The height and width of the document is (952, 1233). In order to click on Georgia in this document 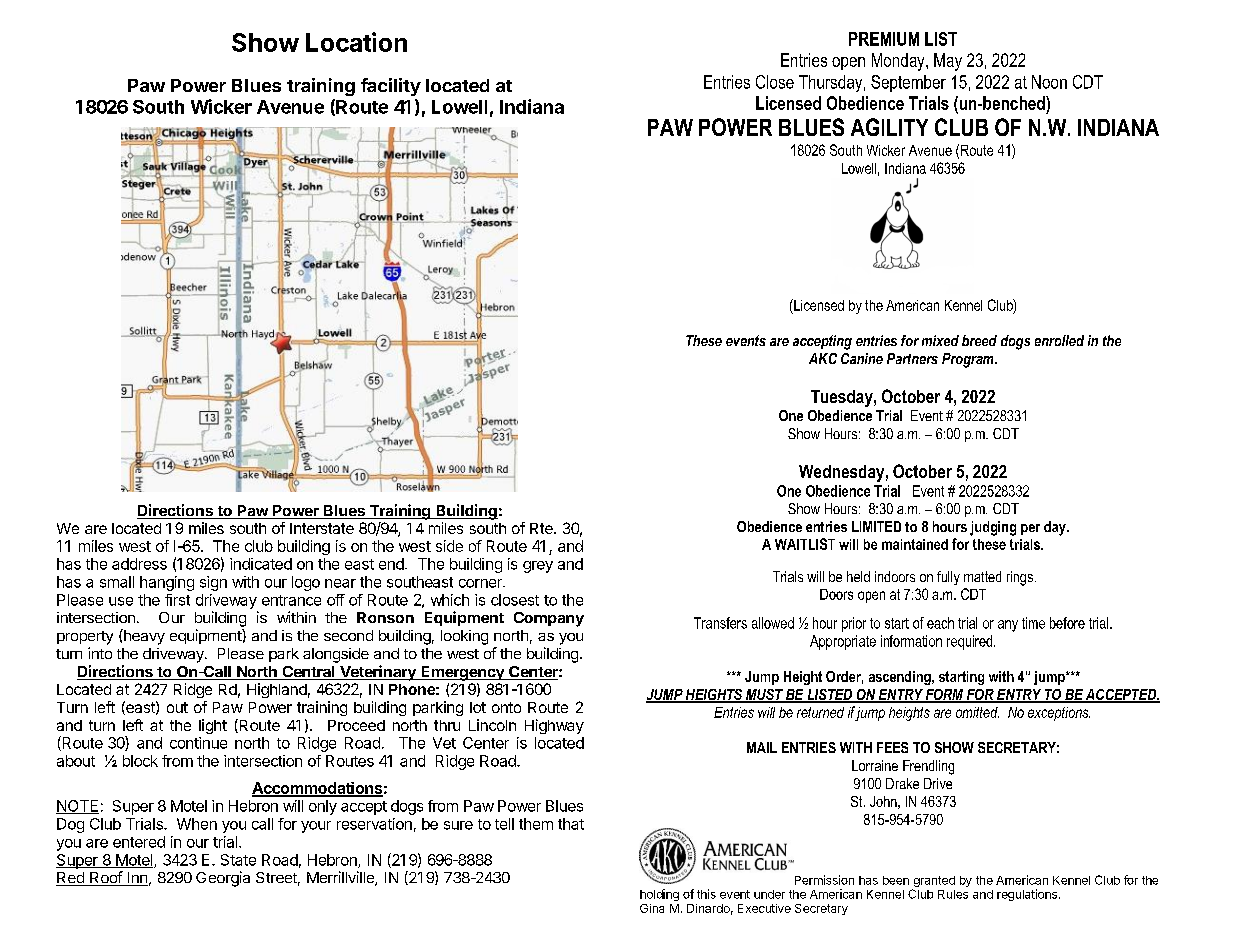, I will do `click(223, 879)`.
